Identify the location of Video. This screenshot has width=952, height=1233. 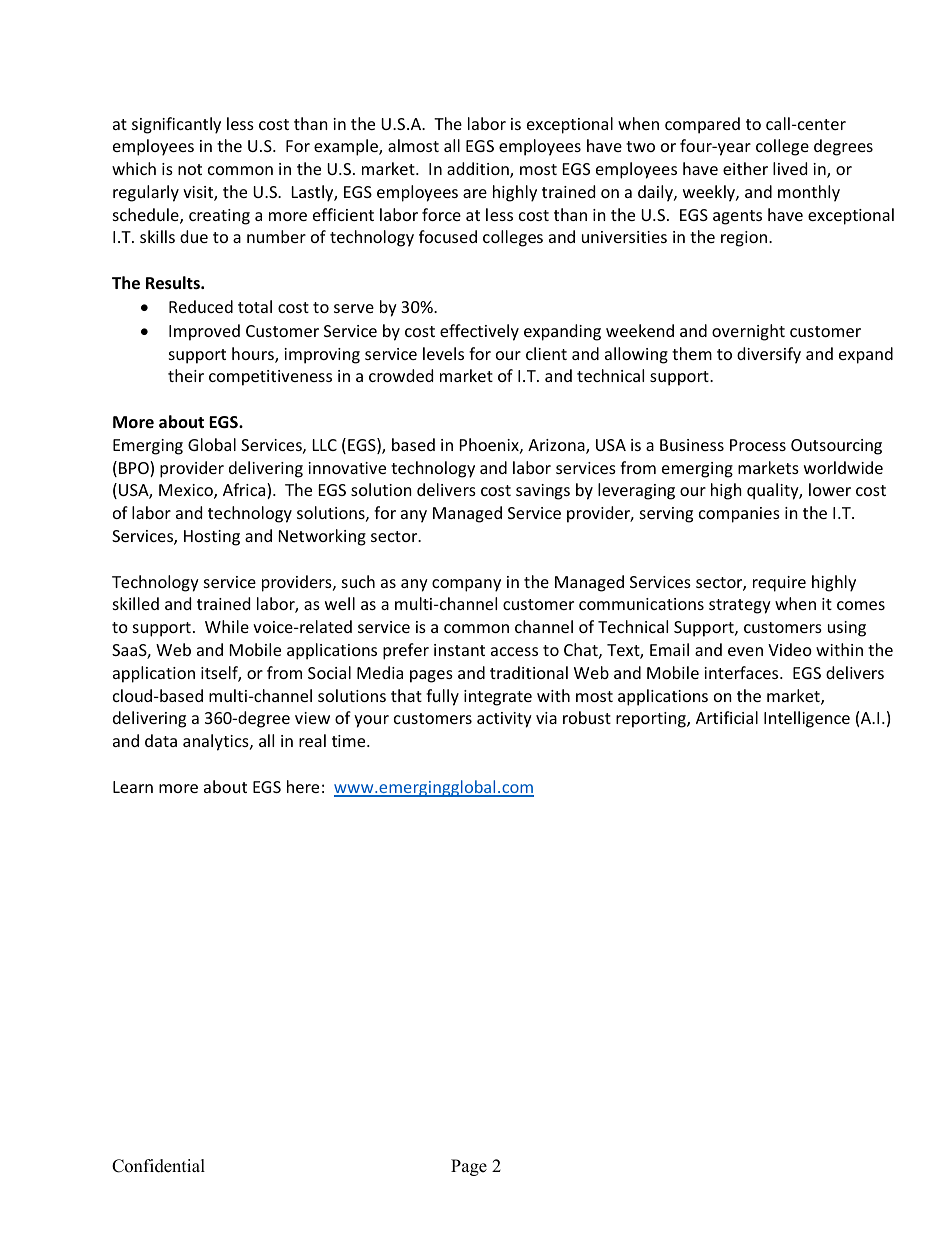
(790, 649).
